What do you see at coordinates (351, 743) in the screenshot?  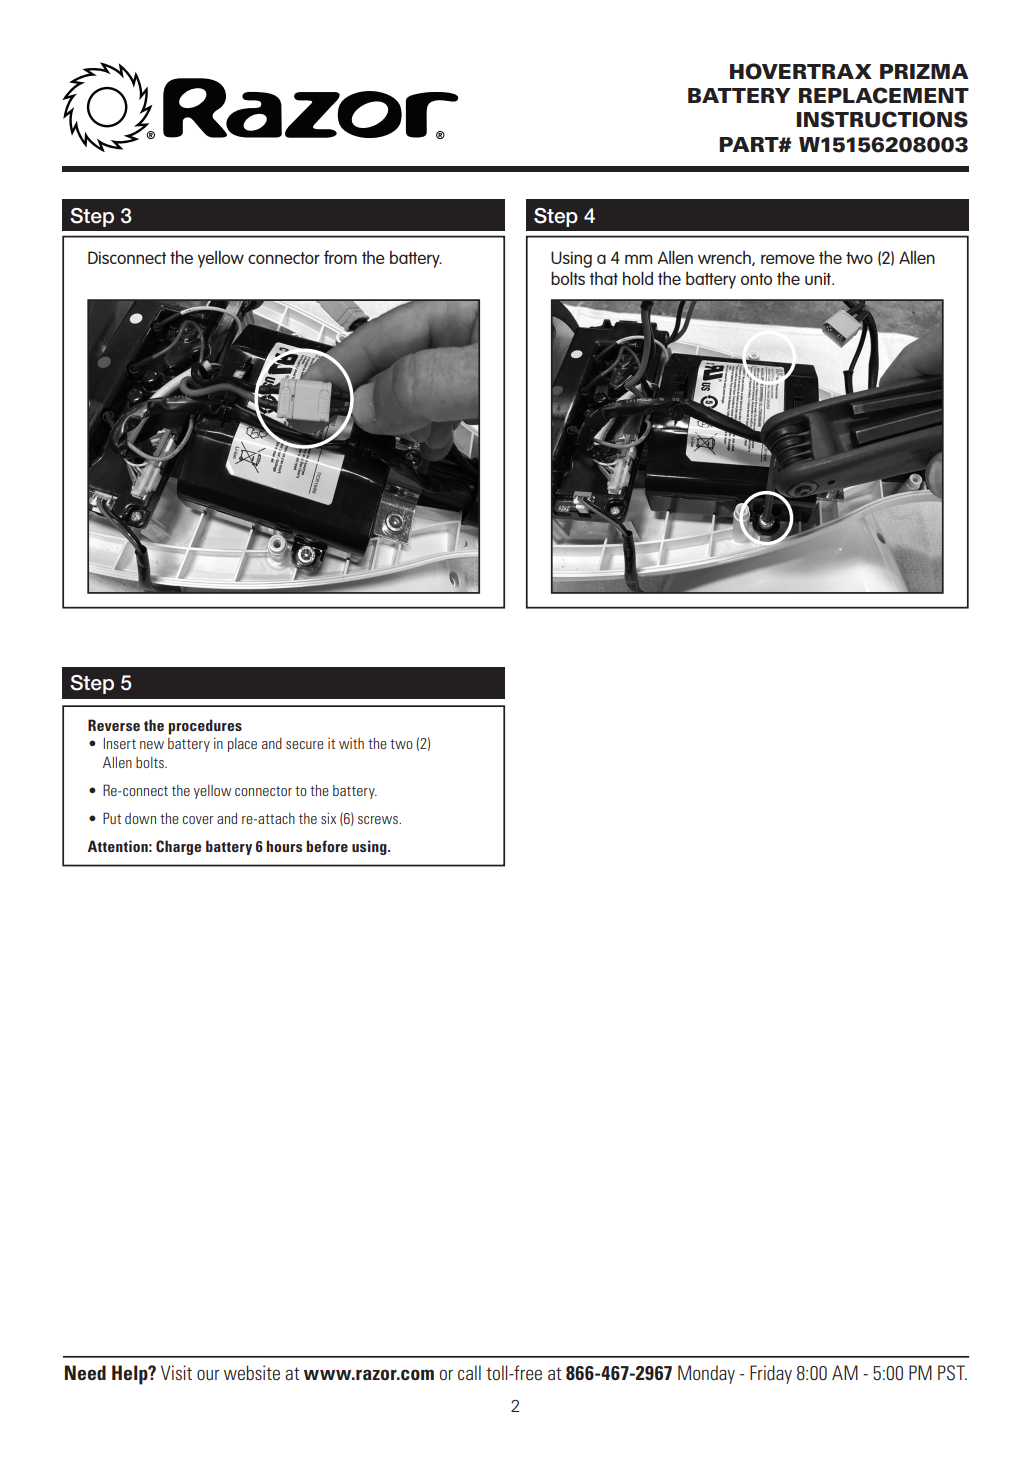 I see `with` at bounding box center [351, 743].
